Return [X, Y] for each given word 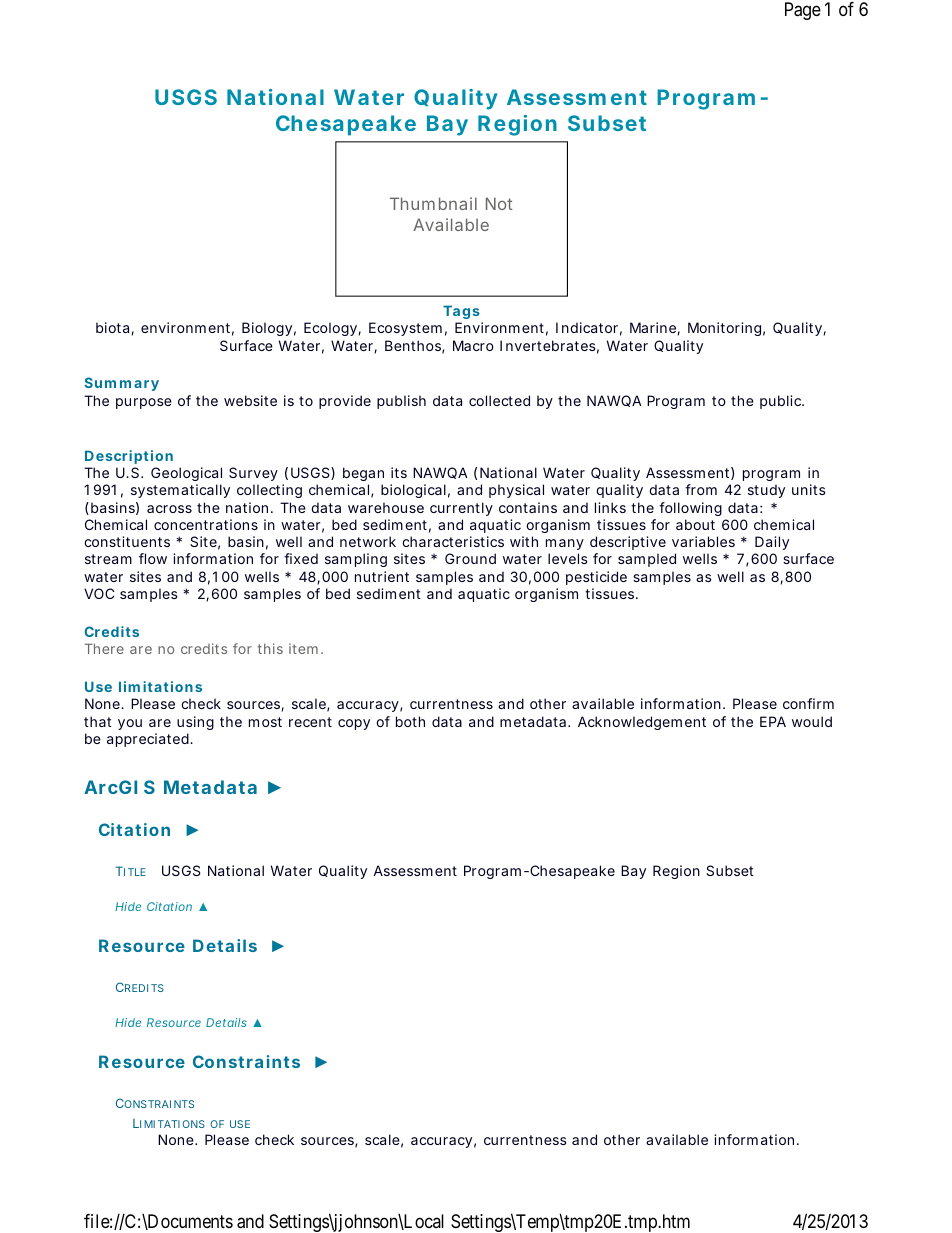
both [410, 721]
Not [499, 203]
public [782, 402]
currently [461, 509]
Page [803, 11]
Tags [461, 312]
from [701, 489]
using [195, 723]
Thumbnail [433, 203]
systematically [180, 491]
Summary [122, 384]
